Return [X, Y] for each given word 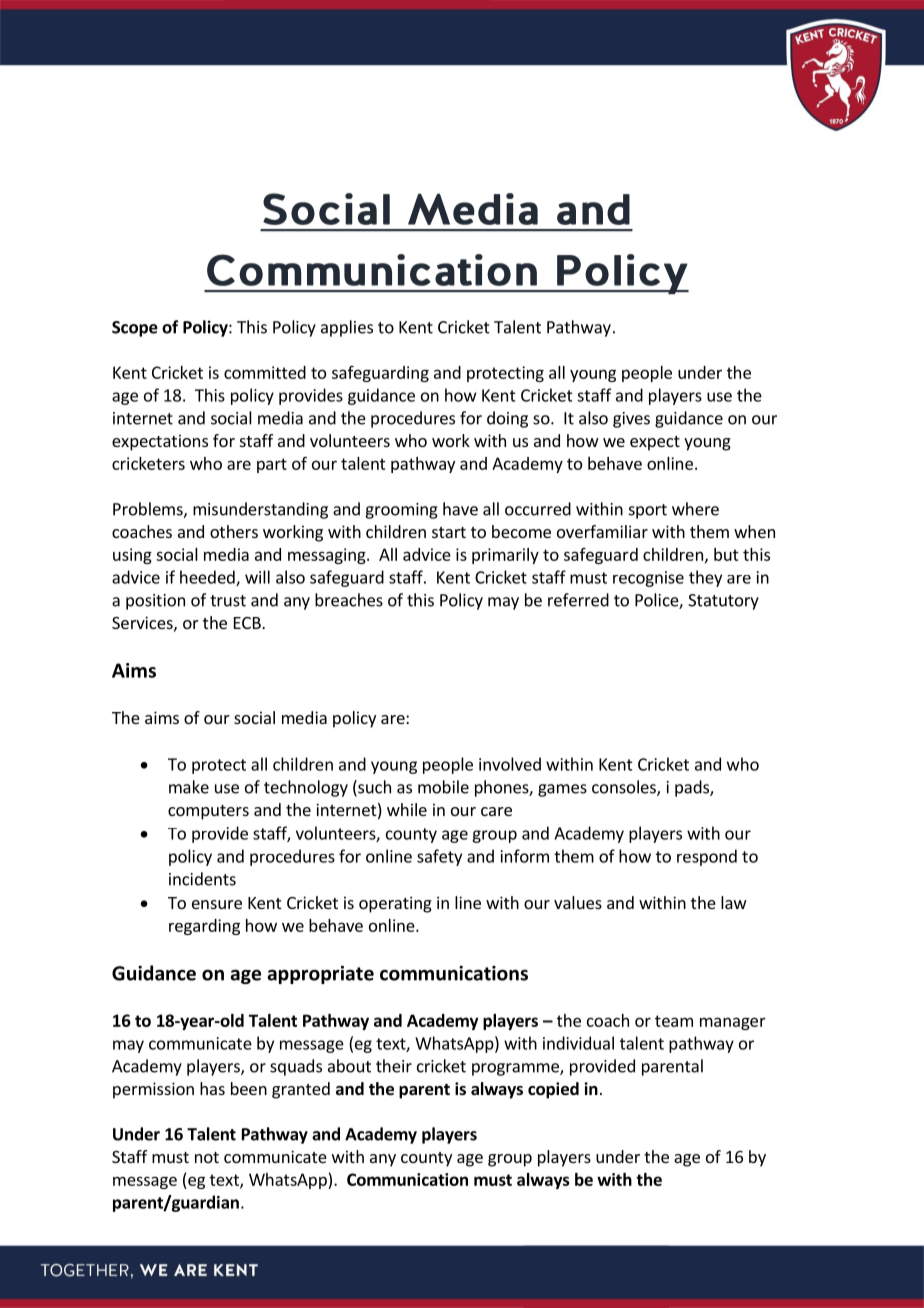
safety [439, 857]
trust [228, 601]
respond [707, 857]
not [207, 1157]
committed [265, 372]
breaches [349, 600]
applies [347, 328]
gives [631, 420]
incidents [202, 879]
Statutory [723, 602]
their [394, 1066]
